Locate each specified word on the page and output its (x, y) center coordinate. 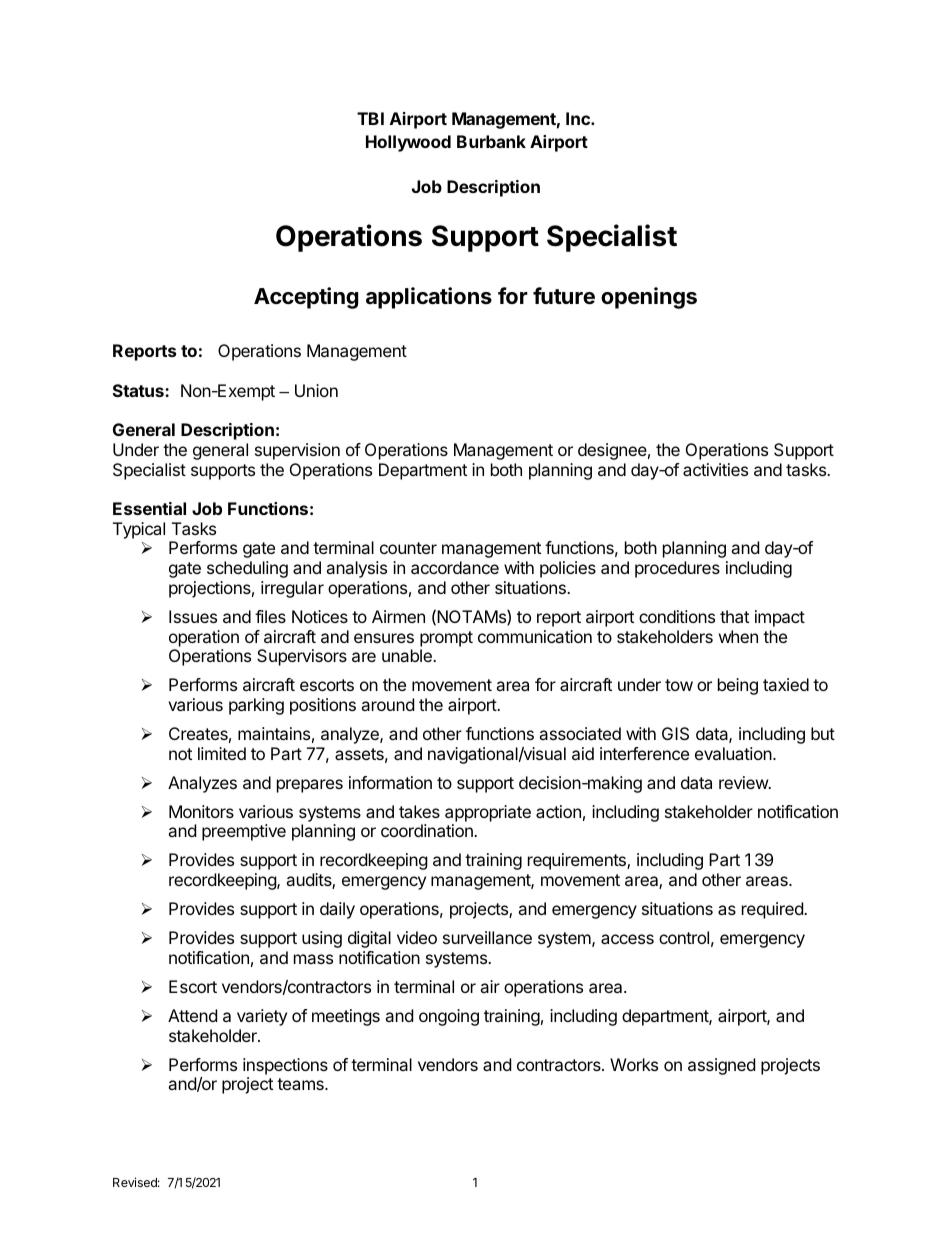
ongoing (449, 1017)
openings (649, 298)
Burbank (491, 141)
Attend (192, 1015)
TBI (370, 118)
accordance (455, 567)
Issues (193, 616)
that (734, 616)
